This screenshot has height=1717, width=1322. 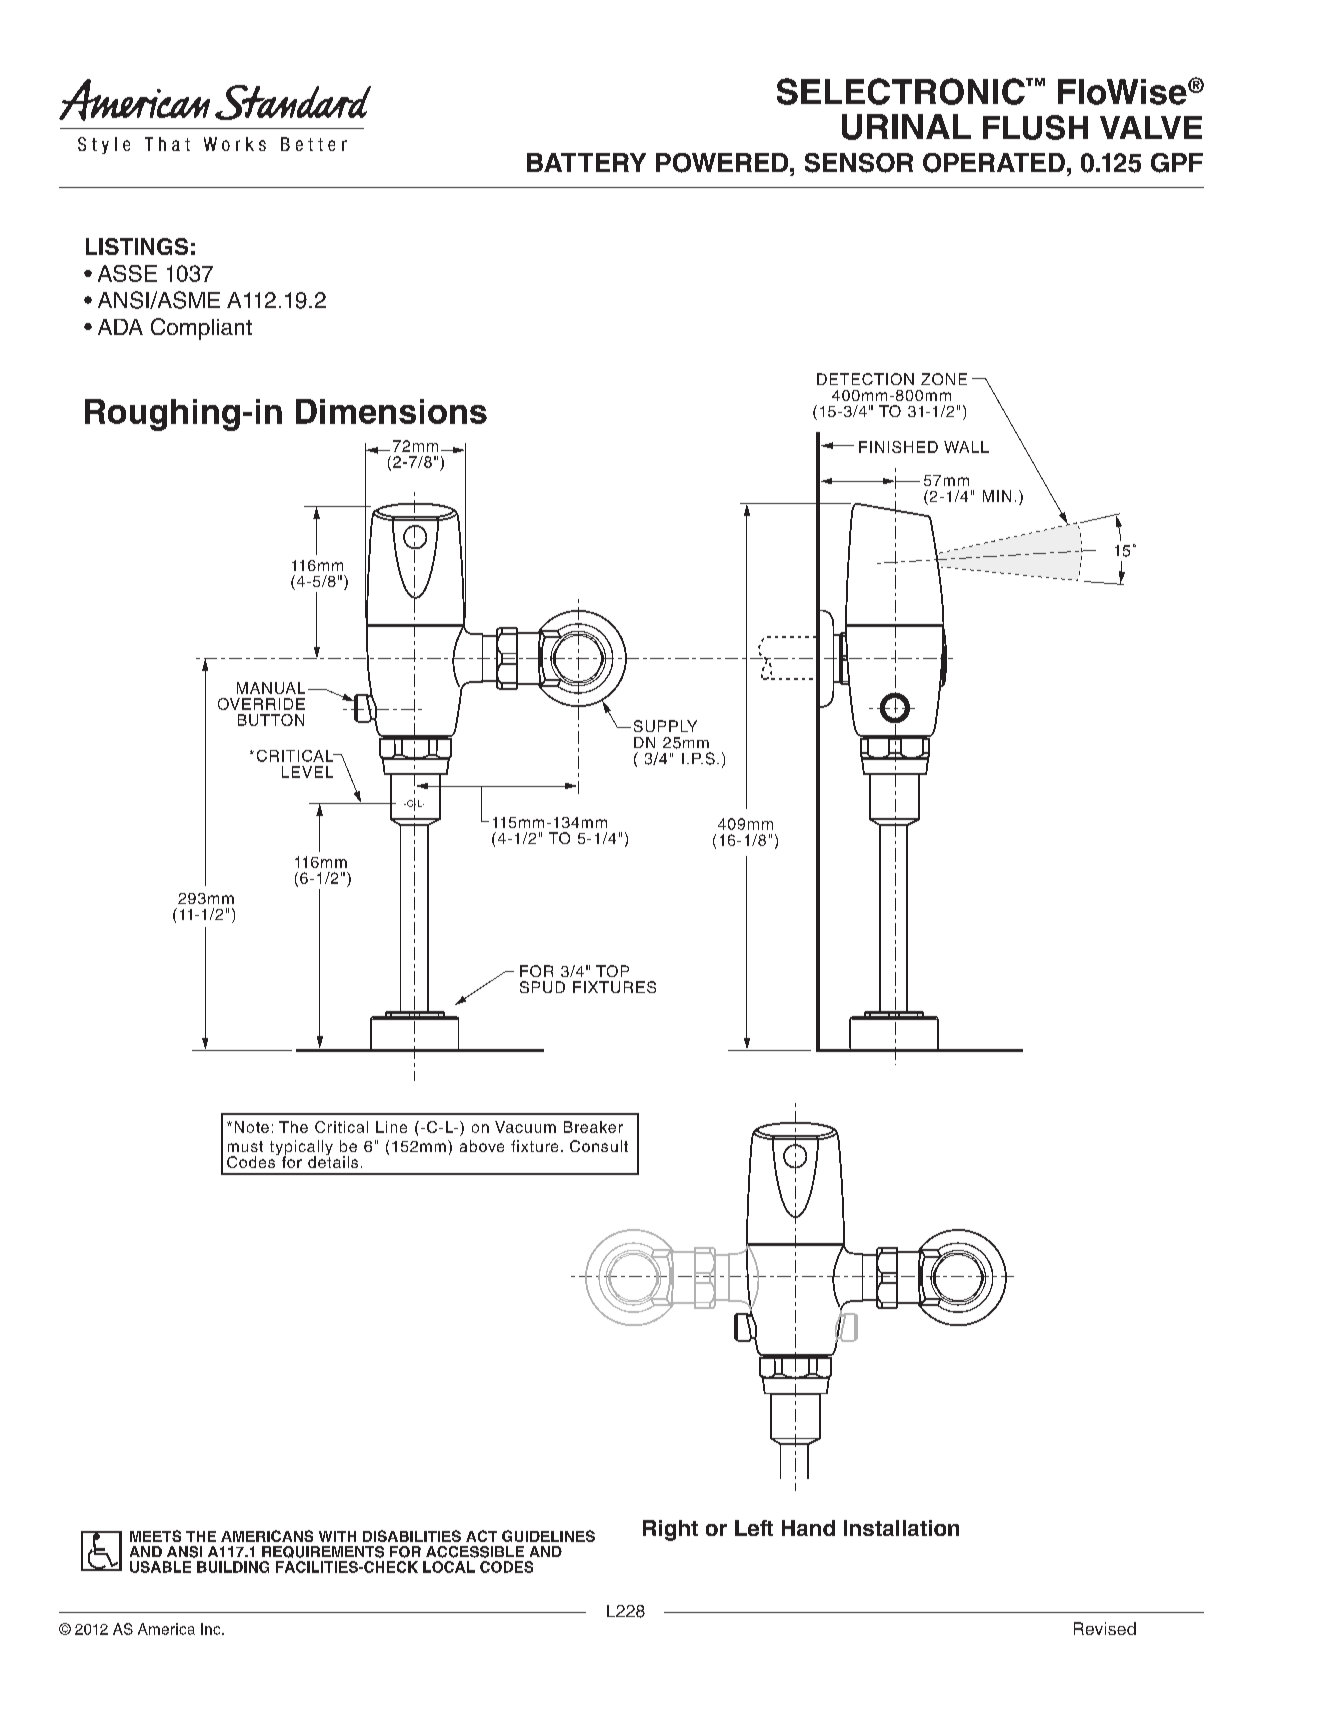 I want to click on LISTINGS, so click(x=137, y=246).
